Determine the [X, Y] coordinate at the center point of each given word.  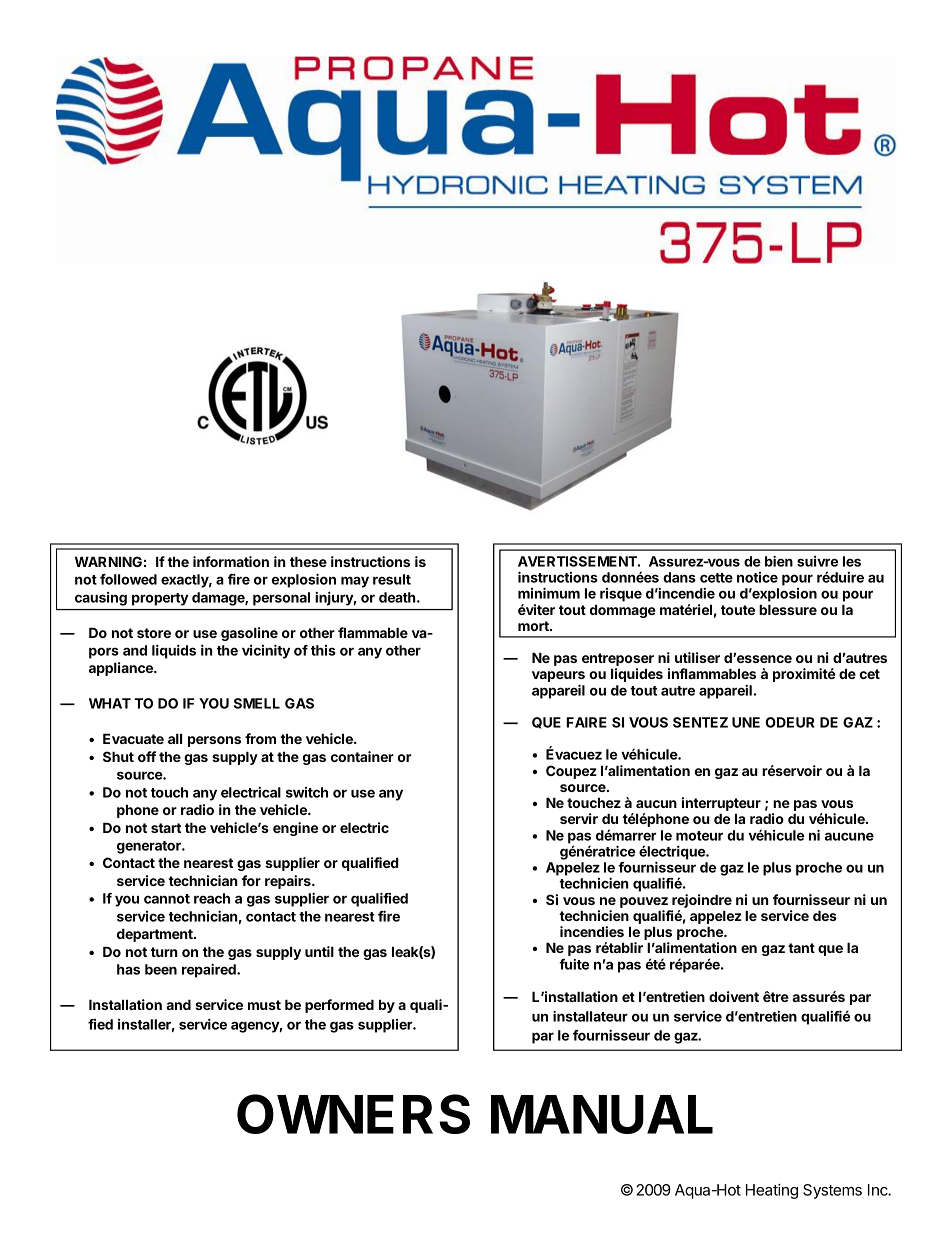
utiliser [697, 657]
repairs [289, 882]
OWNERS [353, 1114]
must [264, 1005]
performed [339, 1006]
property [160, 599]
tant [801, 948]
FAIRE [586, 722]
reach [212, 898]
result [392, 579]
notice [757, 577]
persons [214, 741]
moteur [699, 836]
